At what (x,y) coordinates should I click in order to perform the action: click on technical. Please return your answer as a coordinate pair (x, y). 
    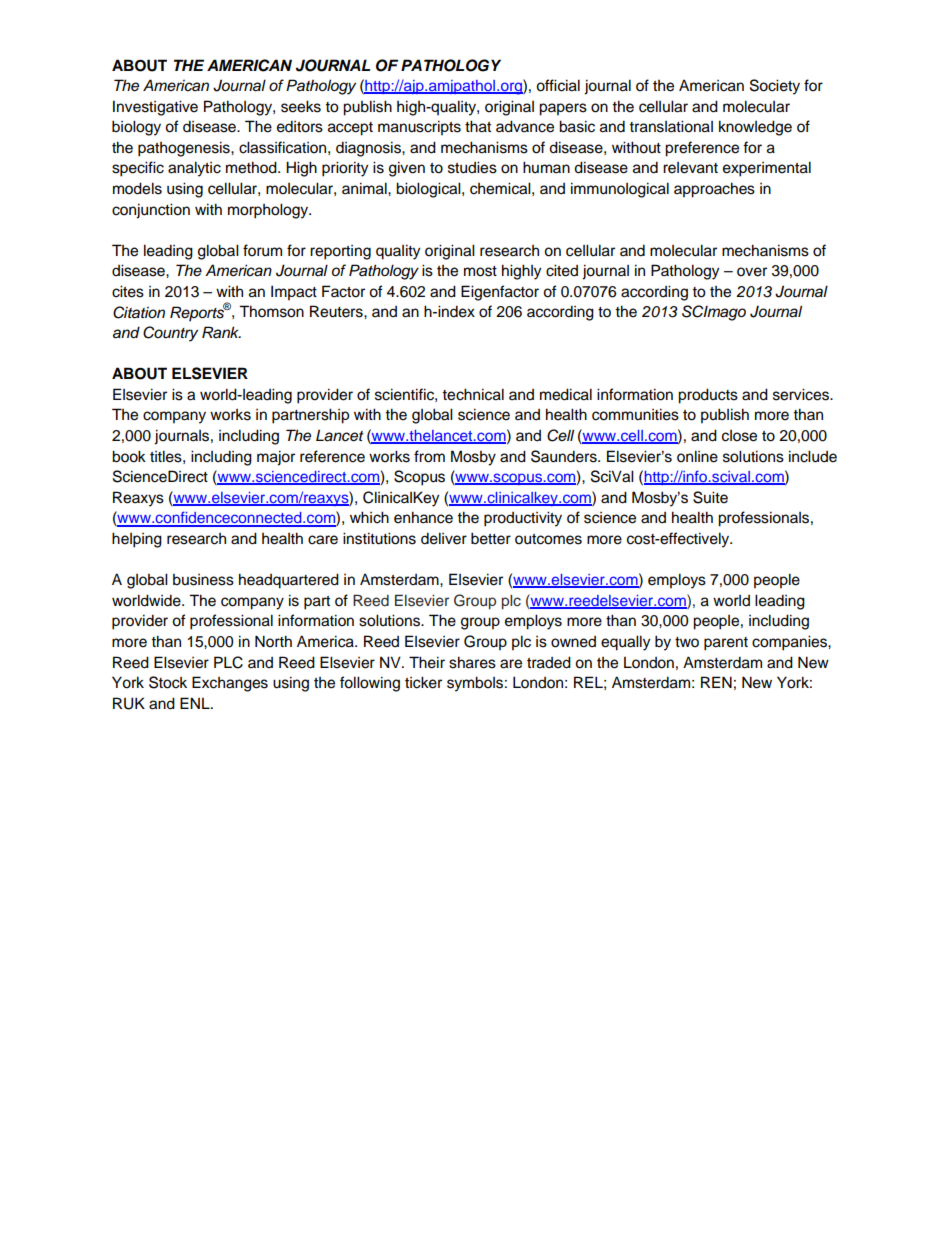
    Looking at the image, I should click on (473, 394).
